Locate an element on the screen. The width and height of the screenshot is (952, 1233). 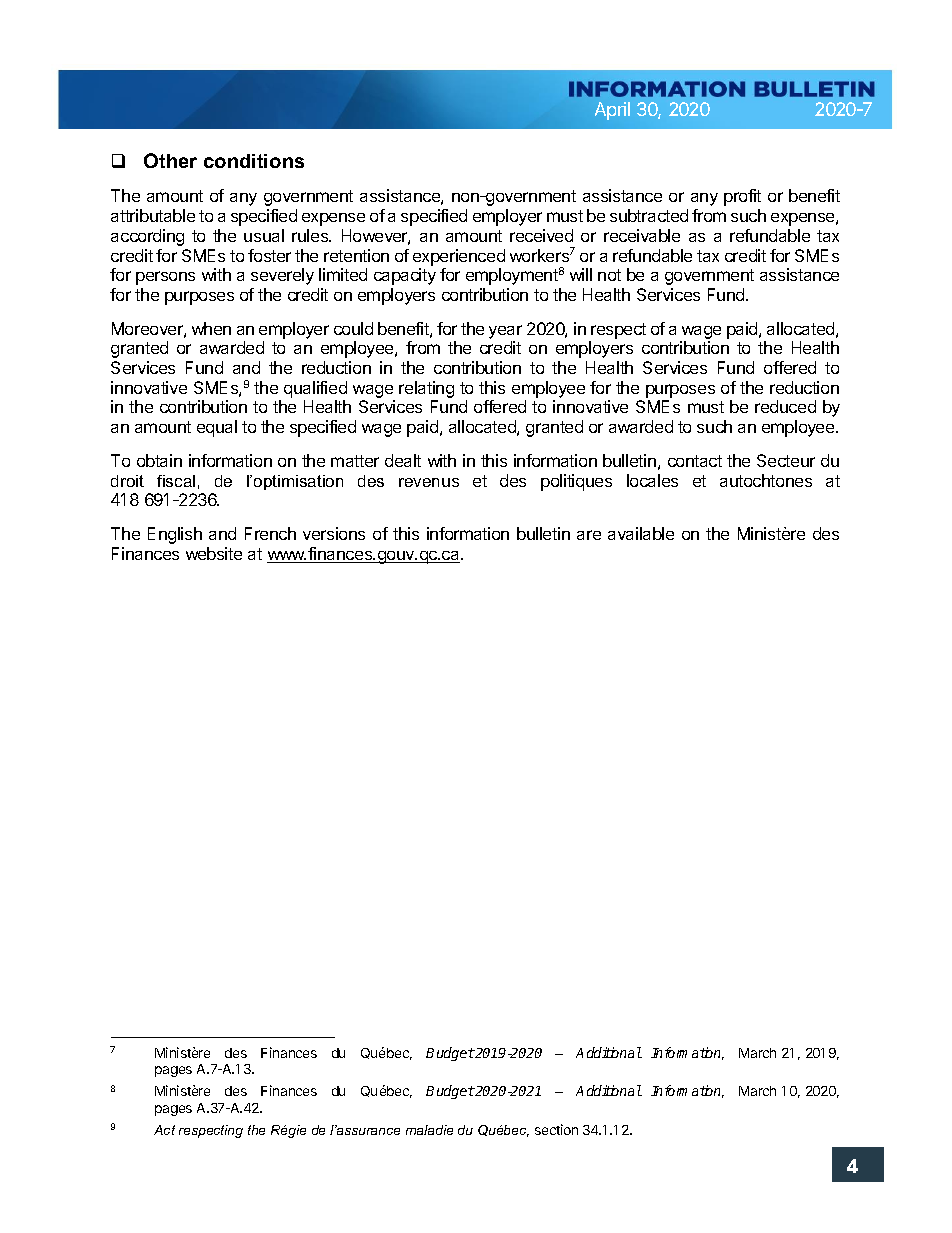
profit is located at coordinates (742, 197).
